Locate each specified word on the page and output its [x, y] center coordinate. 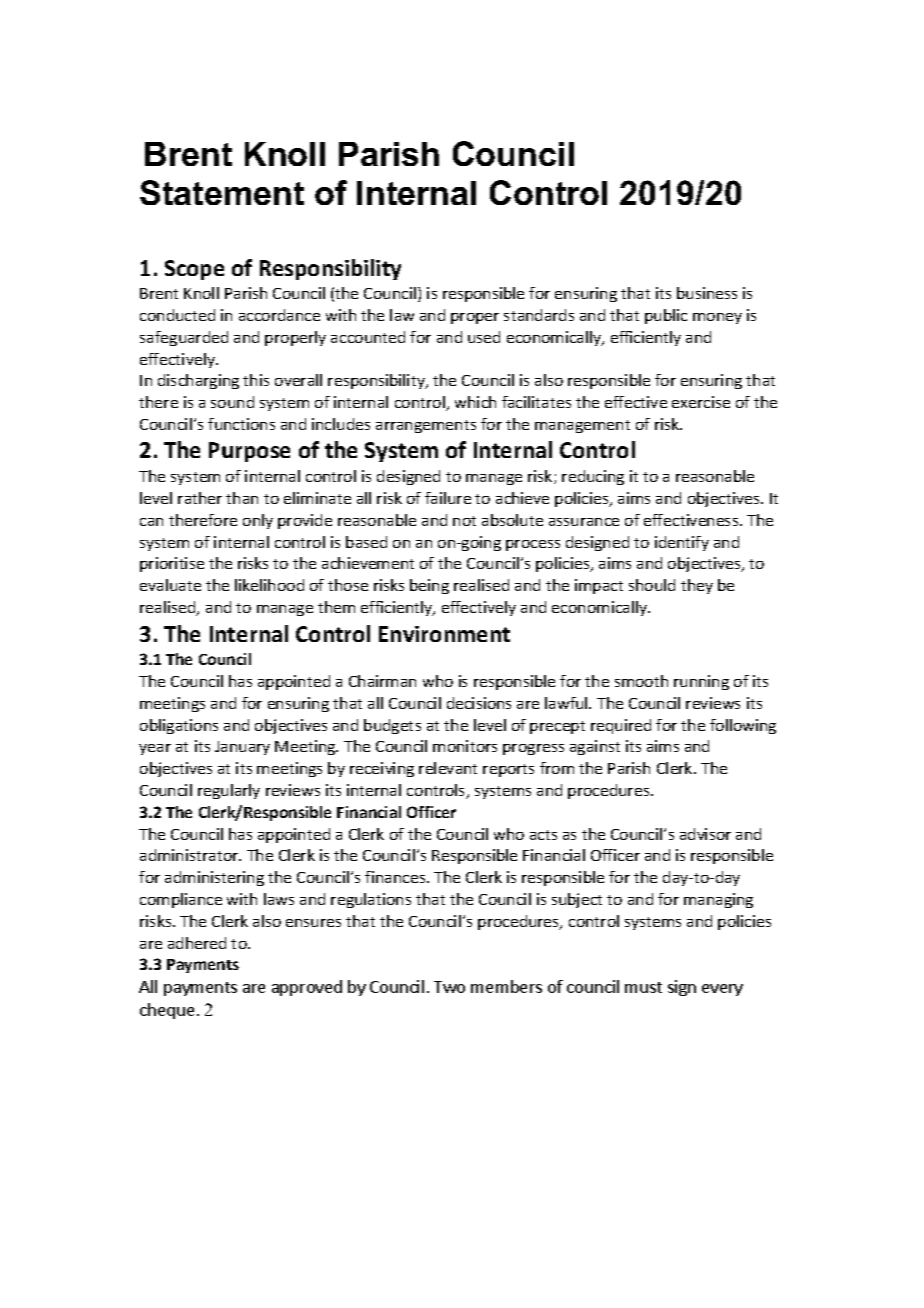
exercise [701, 402]
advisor [705, 834]
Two [449, 987]
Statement [222, 192]
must [643, 987]
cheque [167, 1011]
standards [539, 315]
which [475, 402]
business [707, 293]
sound [232, 402]
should [652, 585]
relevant [448, 768]
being [429, 586]
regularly [229, 791]
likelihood [269, 585]
